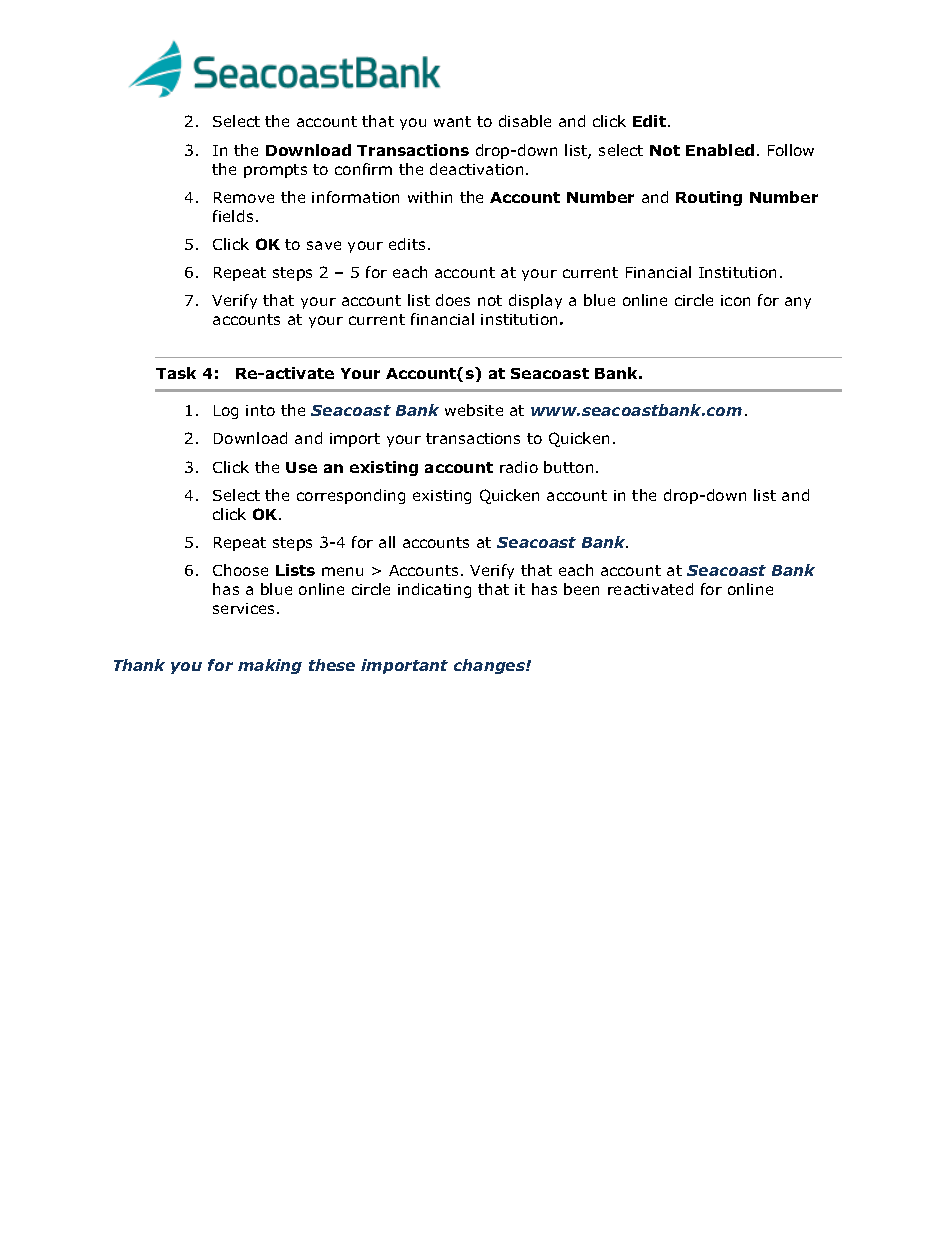 The image size is (952, 1233). Describe the element at coordinates (275, 171) in the document. I see `prompts` at that location.
